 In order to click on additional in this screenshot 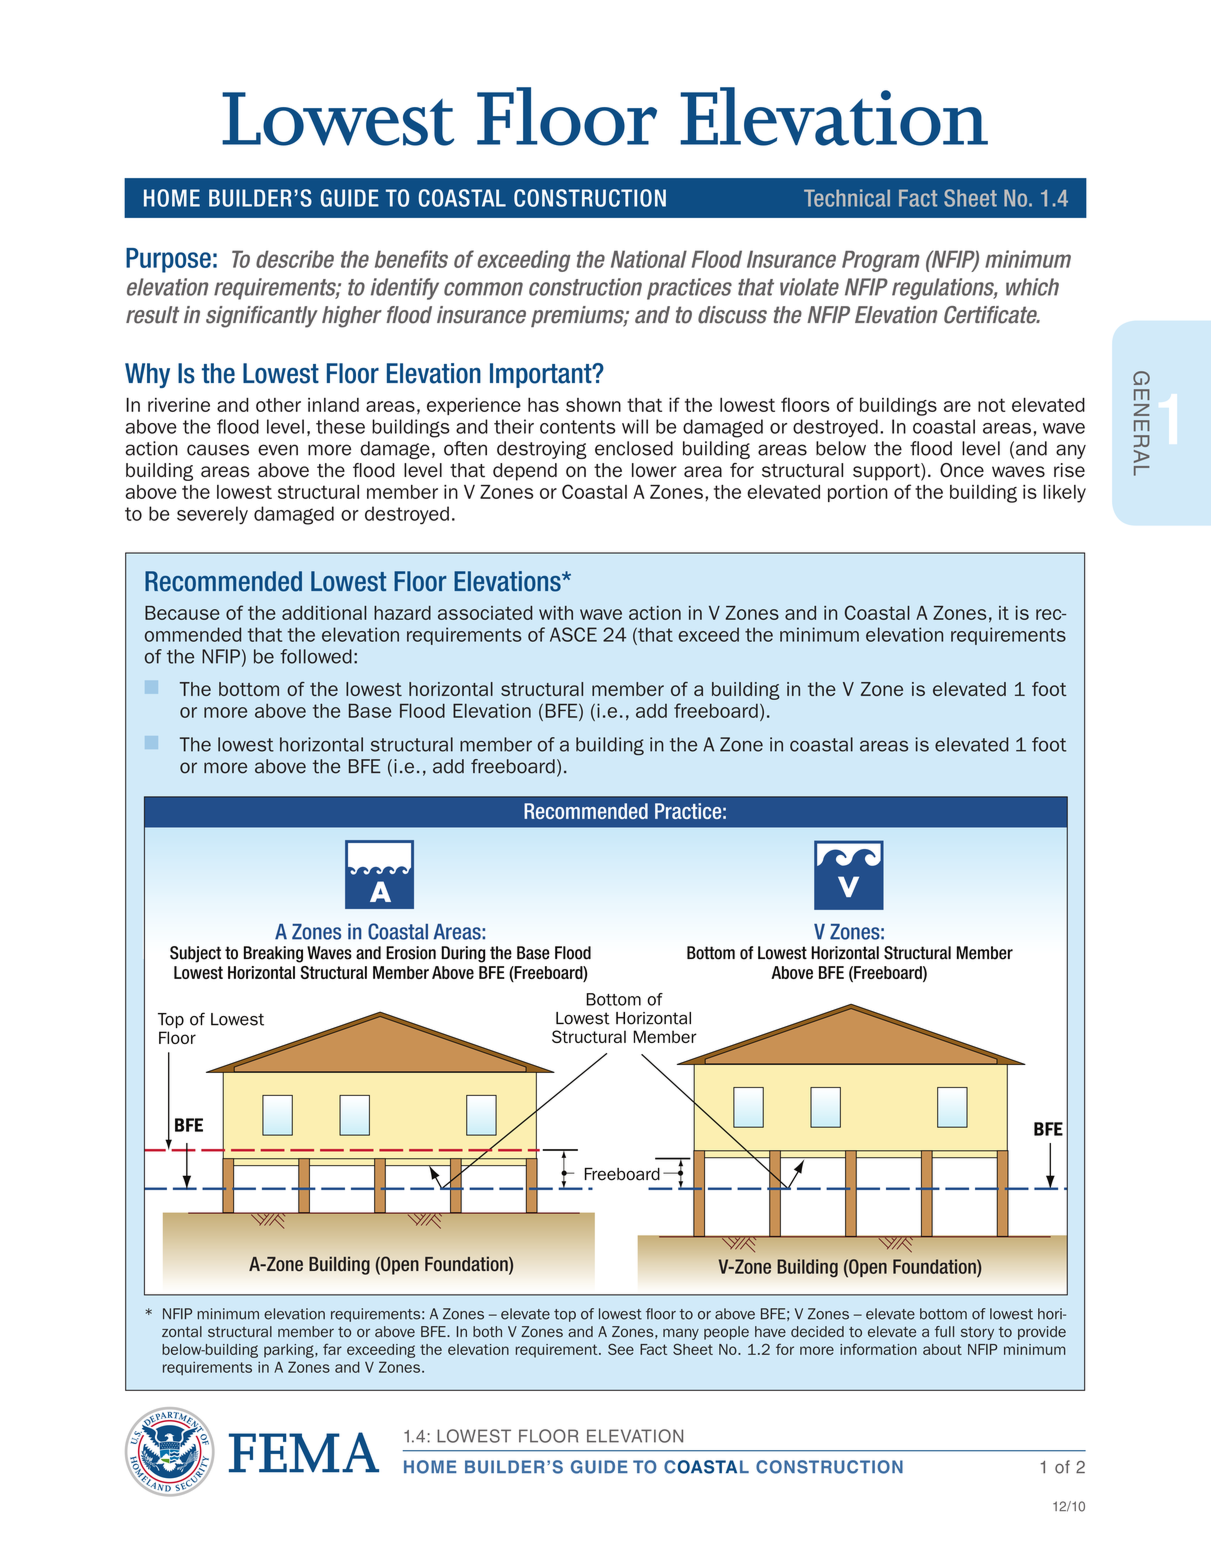, I will do `click(324, 613)`.
